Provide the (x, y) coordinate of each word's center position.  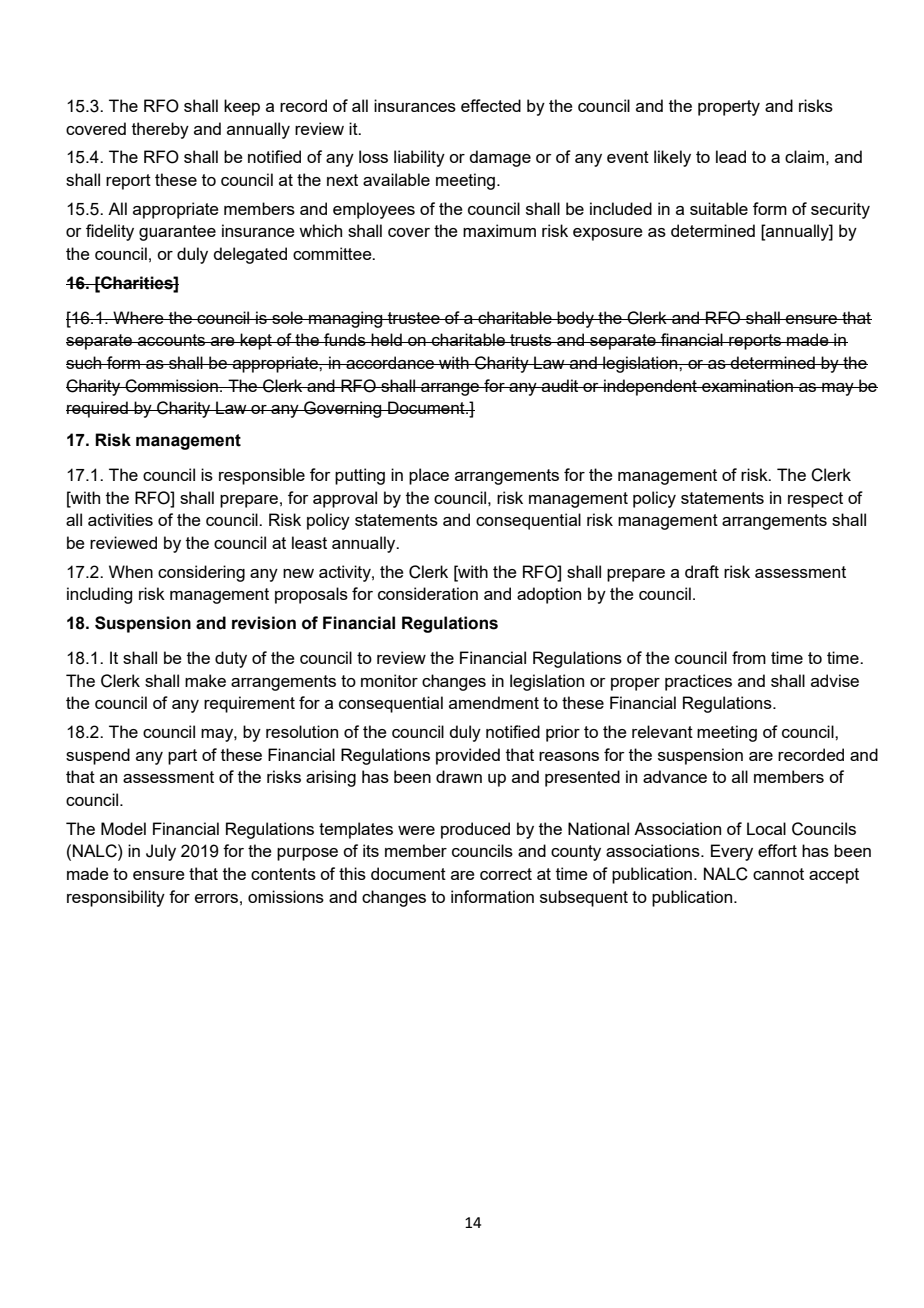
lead (731, 156)
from (749, 657)
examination (747, 385)
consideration (428, 593)
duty (231, 659)
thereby (160, 130)
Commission (172, 386)
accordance (390, 362)
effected (491, 105)
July (161, 852)
